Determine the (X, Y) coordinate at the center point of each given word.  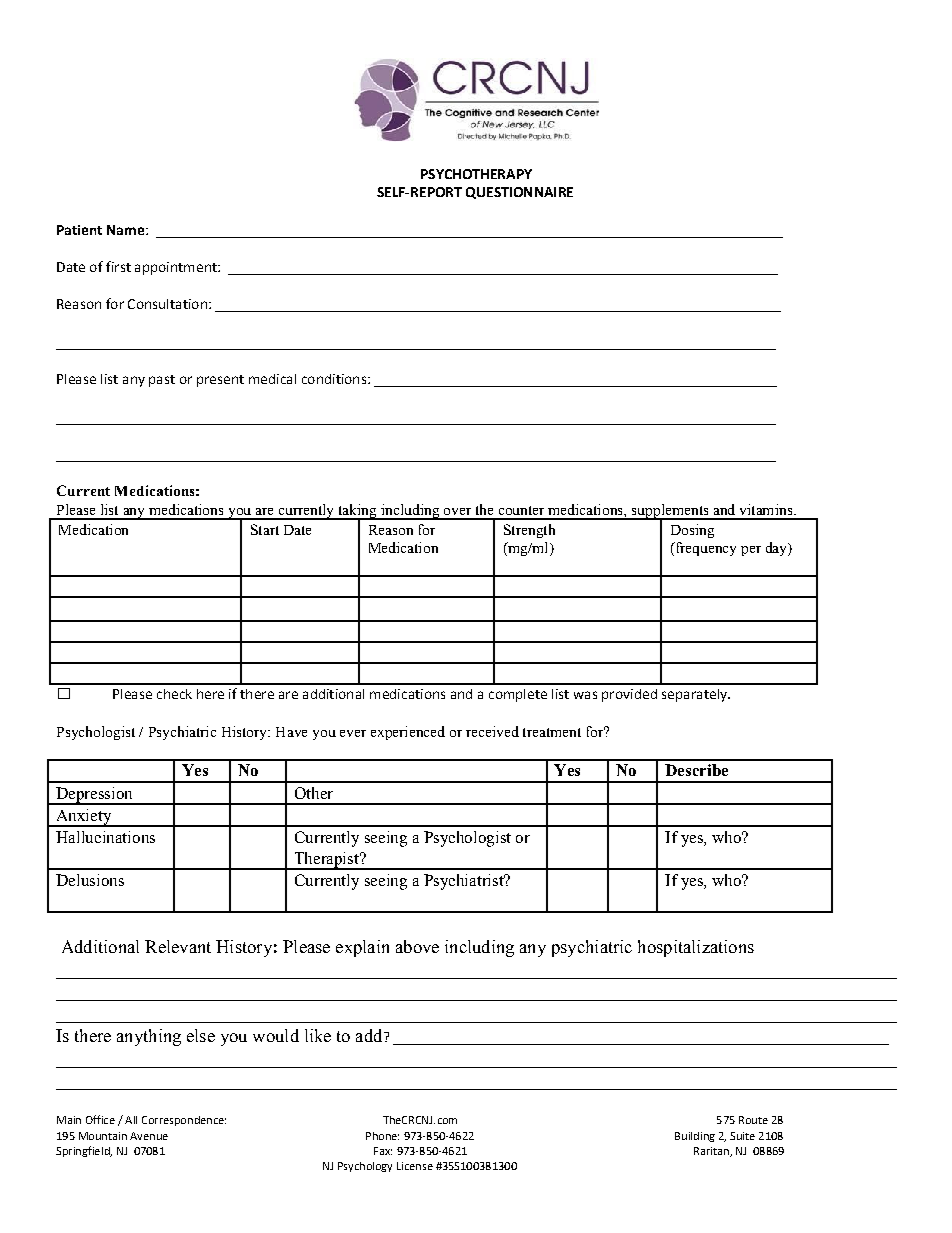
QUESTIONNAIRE (519, 193)
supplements (670, 512)
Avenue (149, 1136)
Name (125, 230)
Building (695, 1137)
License (415, 1166)
